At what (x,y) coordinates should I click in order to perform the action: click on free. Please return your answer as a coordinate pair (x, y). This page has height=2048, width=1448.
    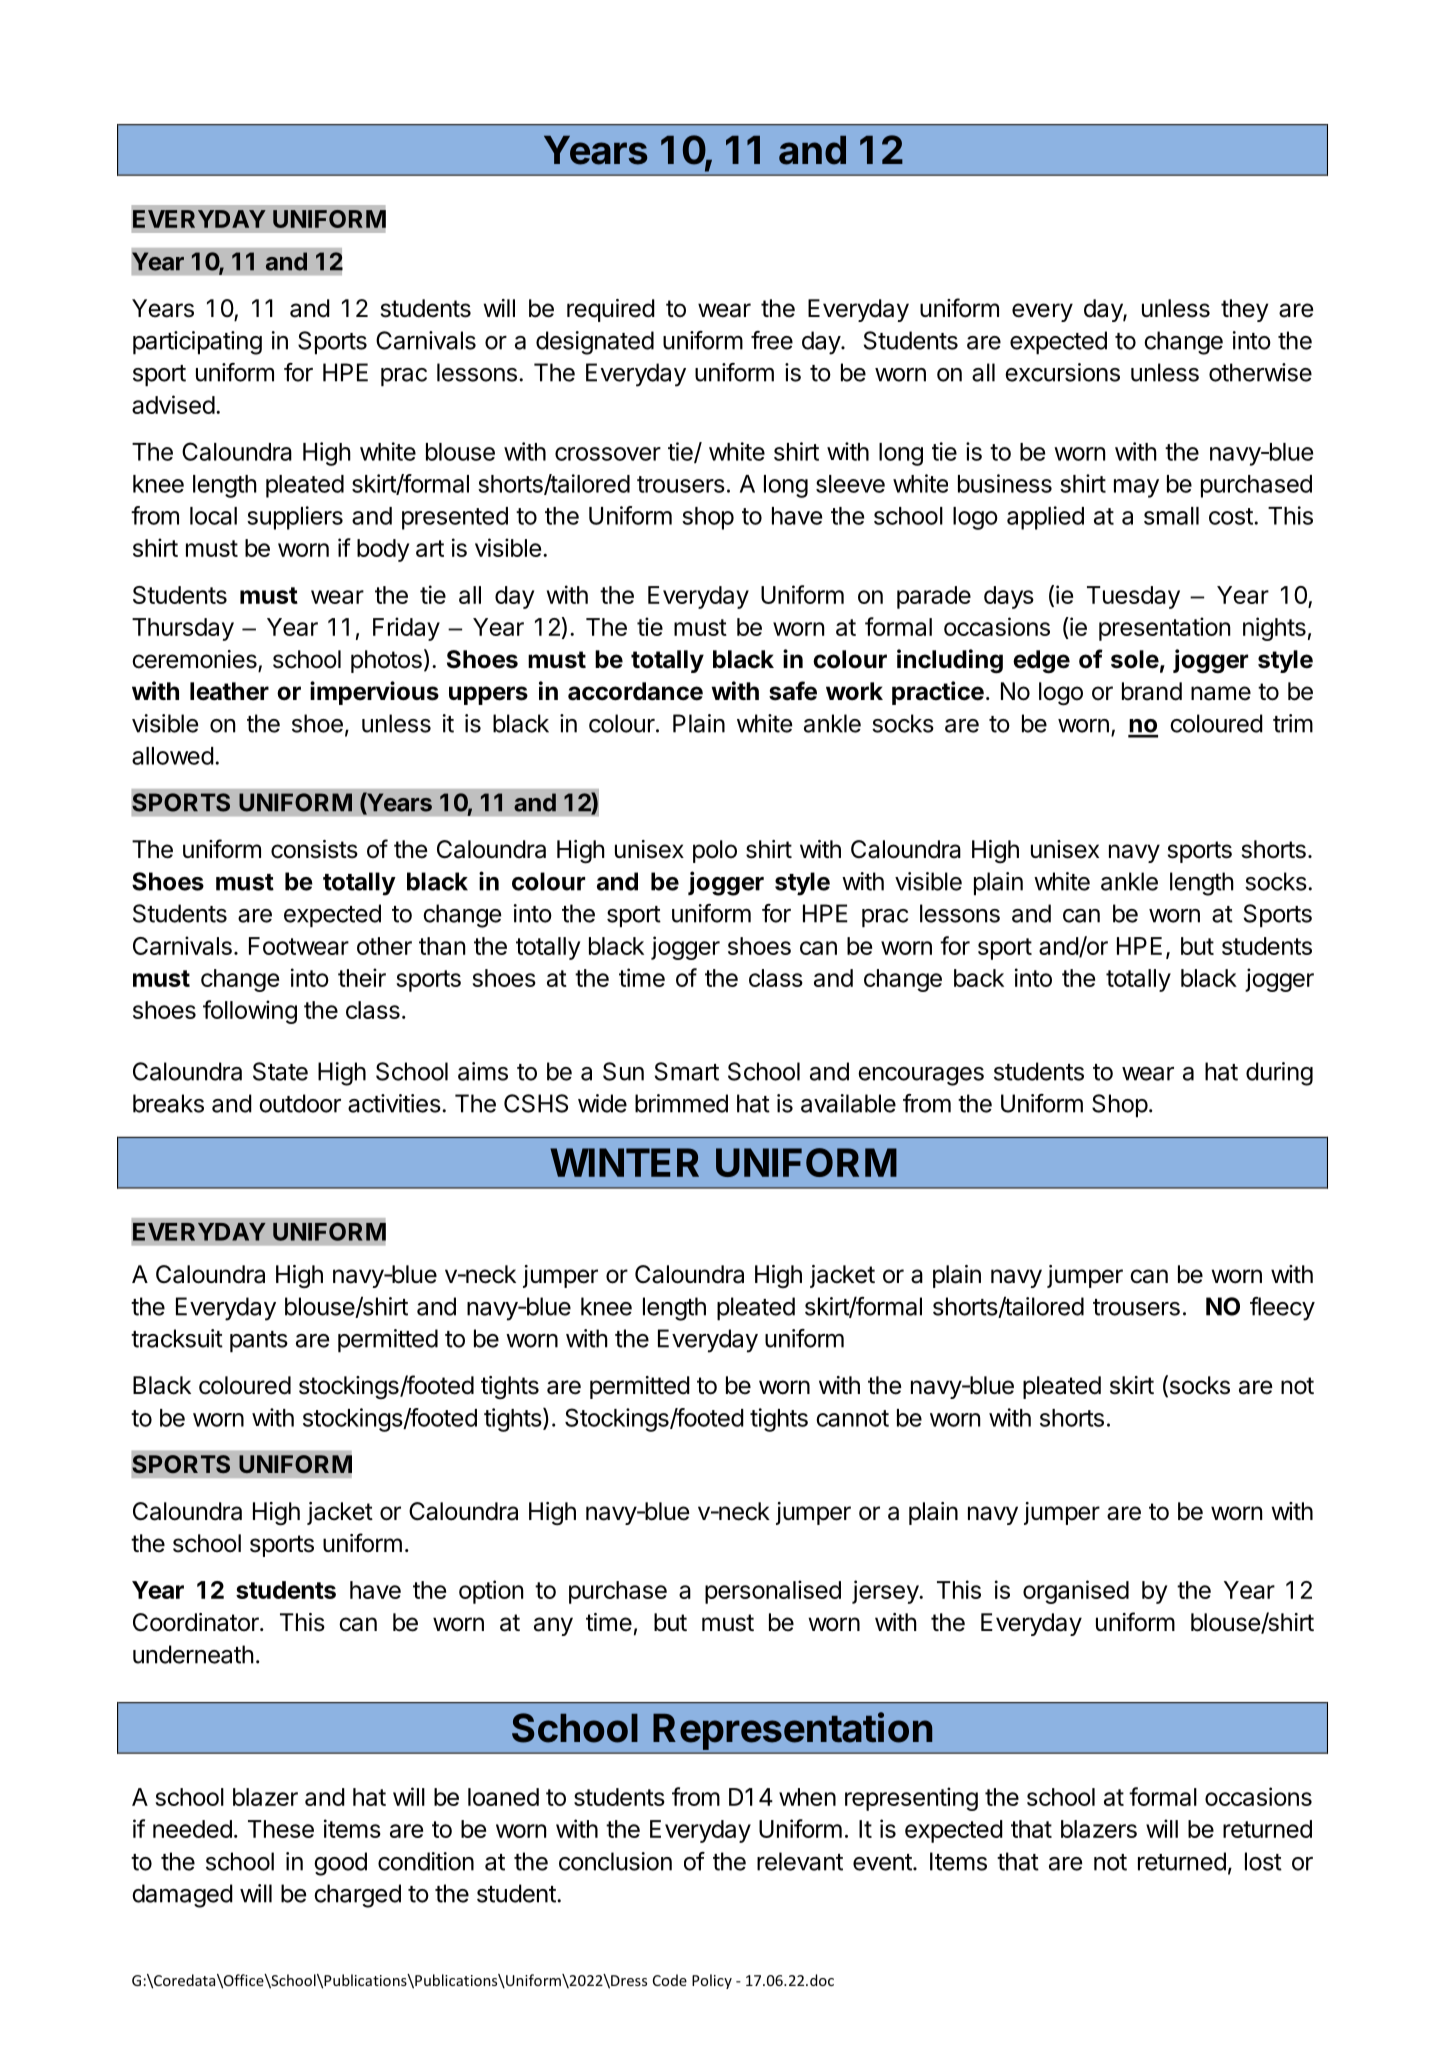
    Looking at the image, I should click on (772, 340).
